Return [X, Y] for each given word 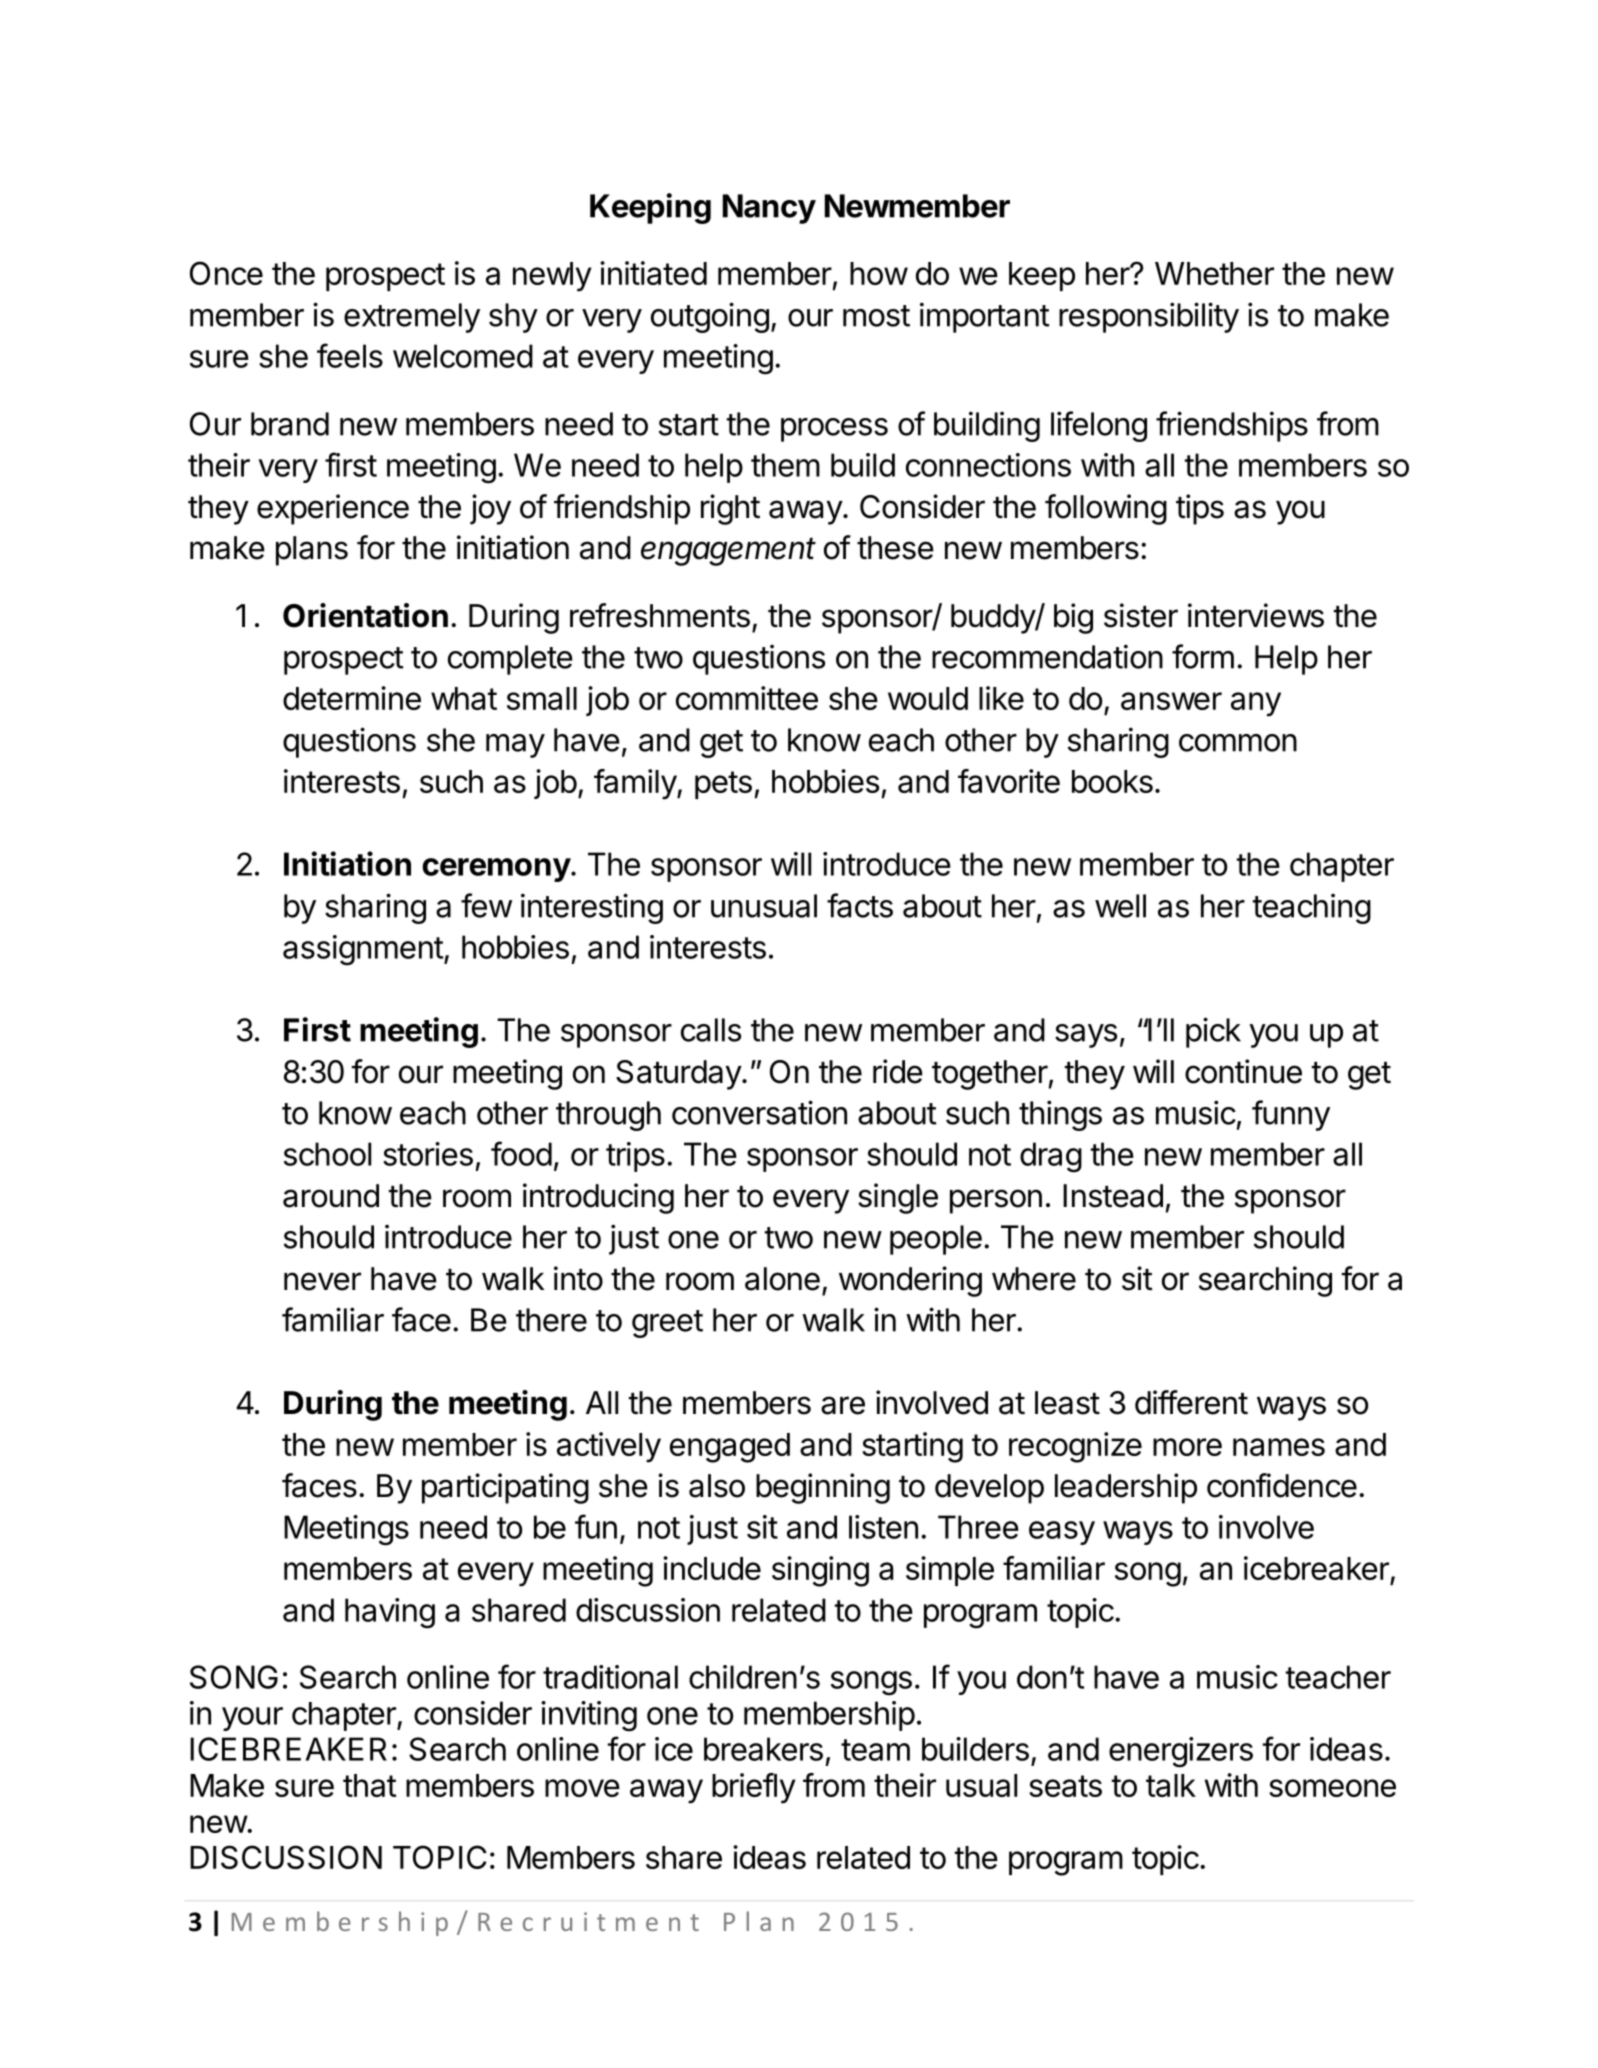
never [322, 1281]
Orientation [365, 615]
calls [711, 1030]
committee [747, 698]
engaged [730, 1448]
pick [1213, 1032]
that [370, 1785]
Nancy [769, 209]
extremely [412, 318]
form [1203, 656]
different [1191, 1402]
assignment [363, 950]
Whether [1214, 273]
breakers [763, 1749]
